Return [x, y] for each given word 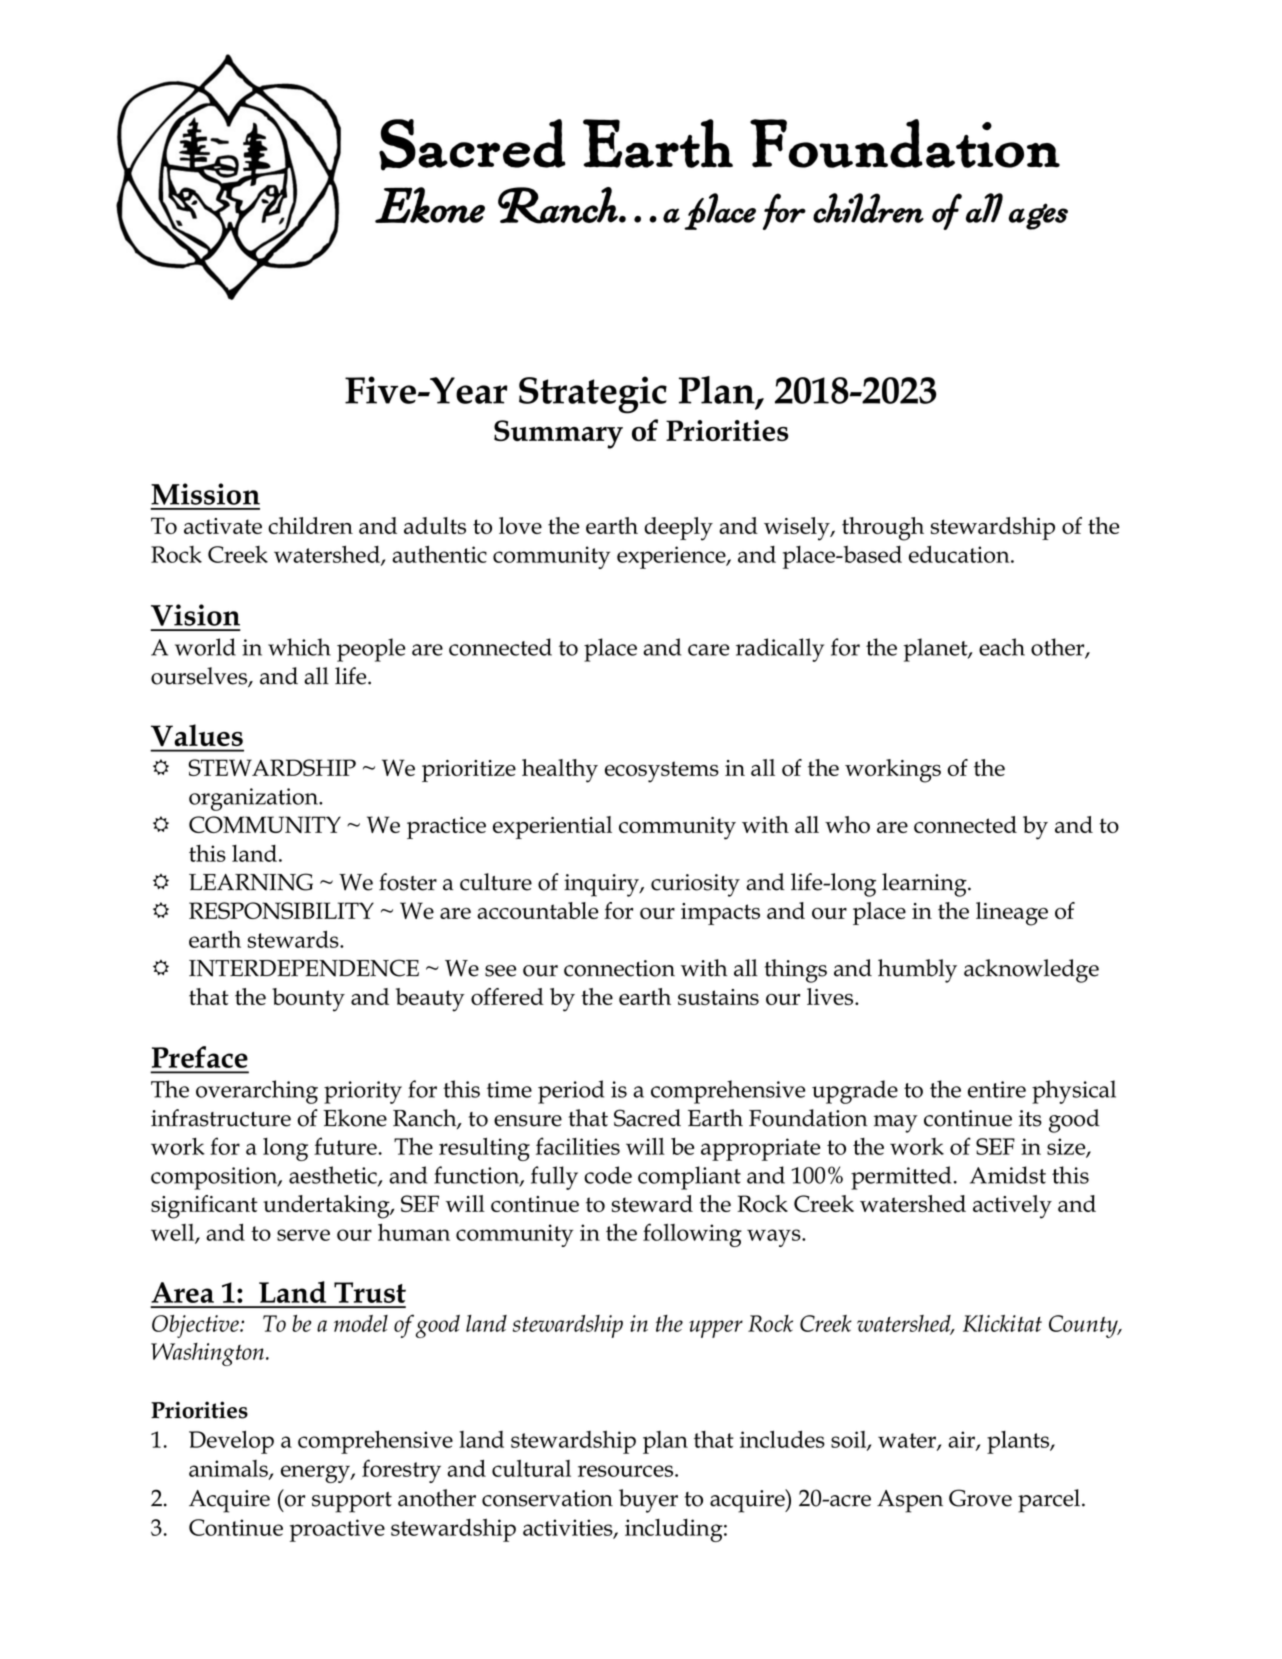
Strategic [593, 395]
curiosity [695, 885]
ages [1038, 216]
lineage [1012, 914]
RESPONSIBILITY [281, 910]
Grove [980, 1498]
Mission [205, 494]
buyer [648, 1501]
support [352, 1502]
